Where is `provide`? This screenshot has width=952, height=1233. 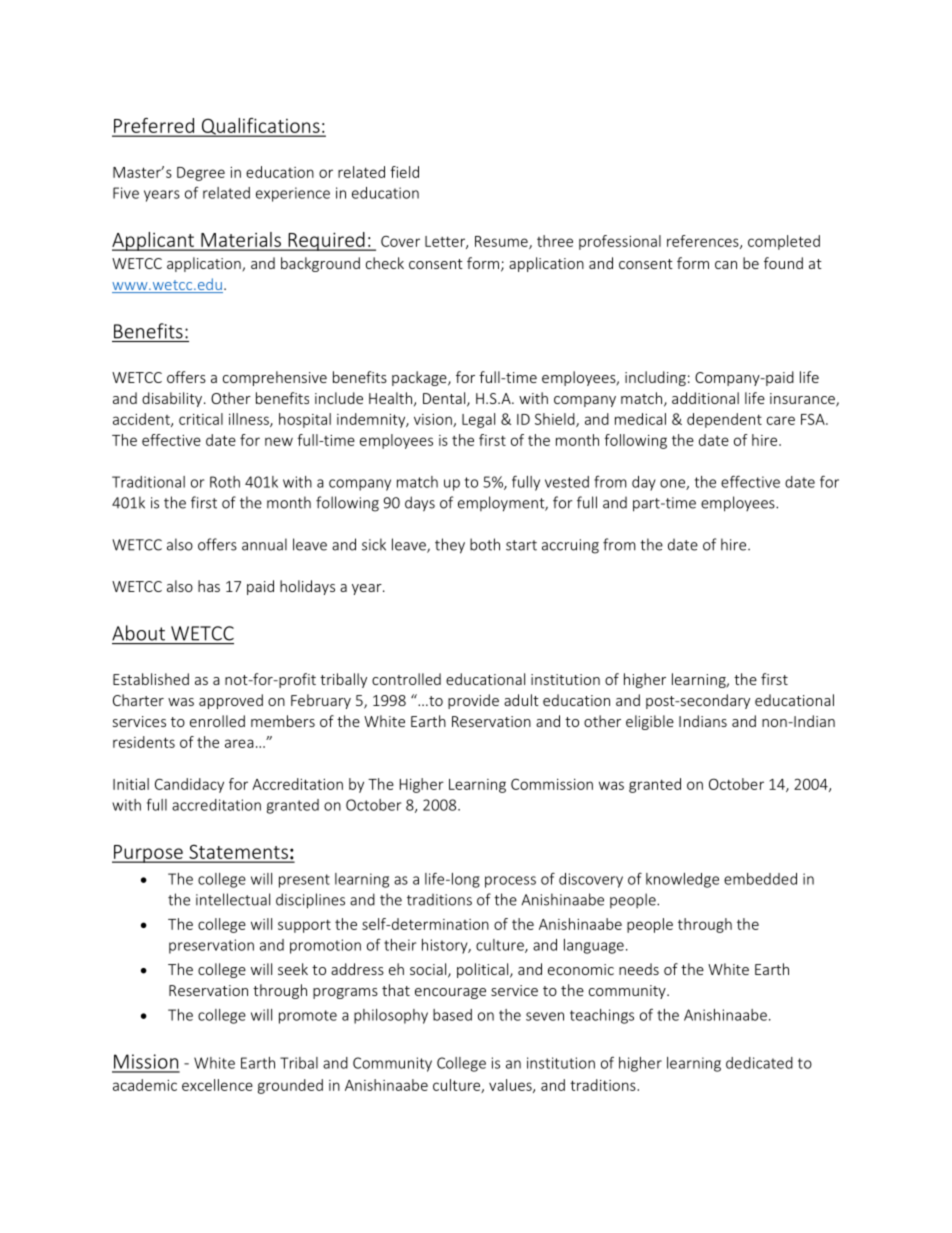
provide is located at coordinates (473, 701).
